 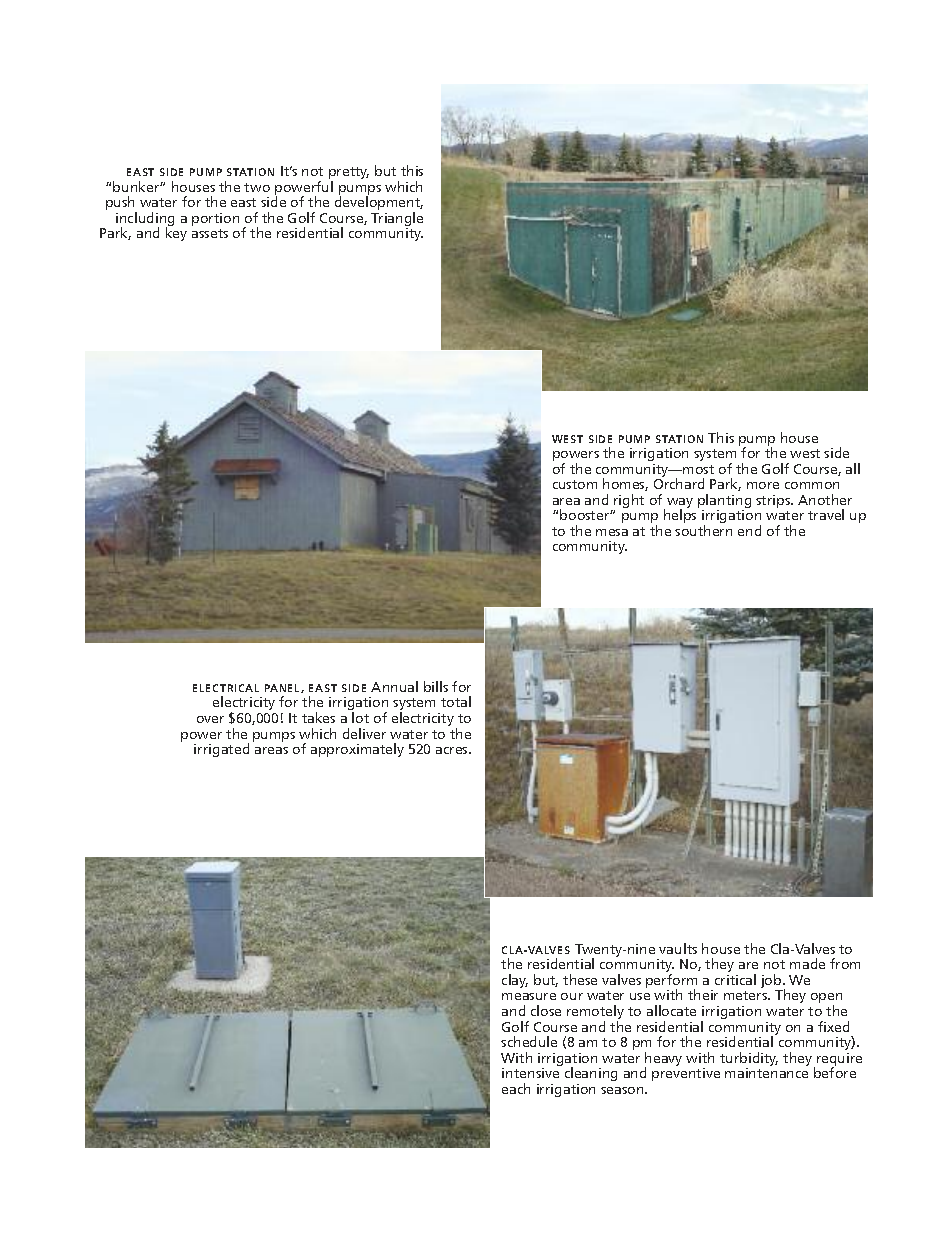 What do you see at coordinates (763, 485) in the document?
I see `more` at bounding box center [763, 485].
